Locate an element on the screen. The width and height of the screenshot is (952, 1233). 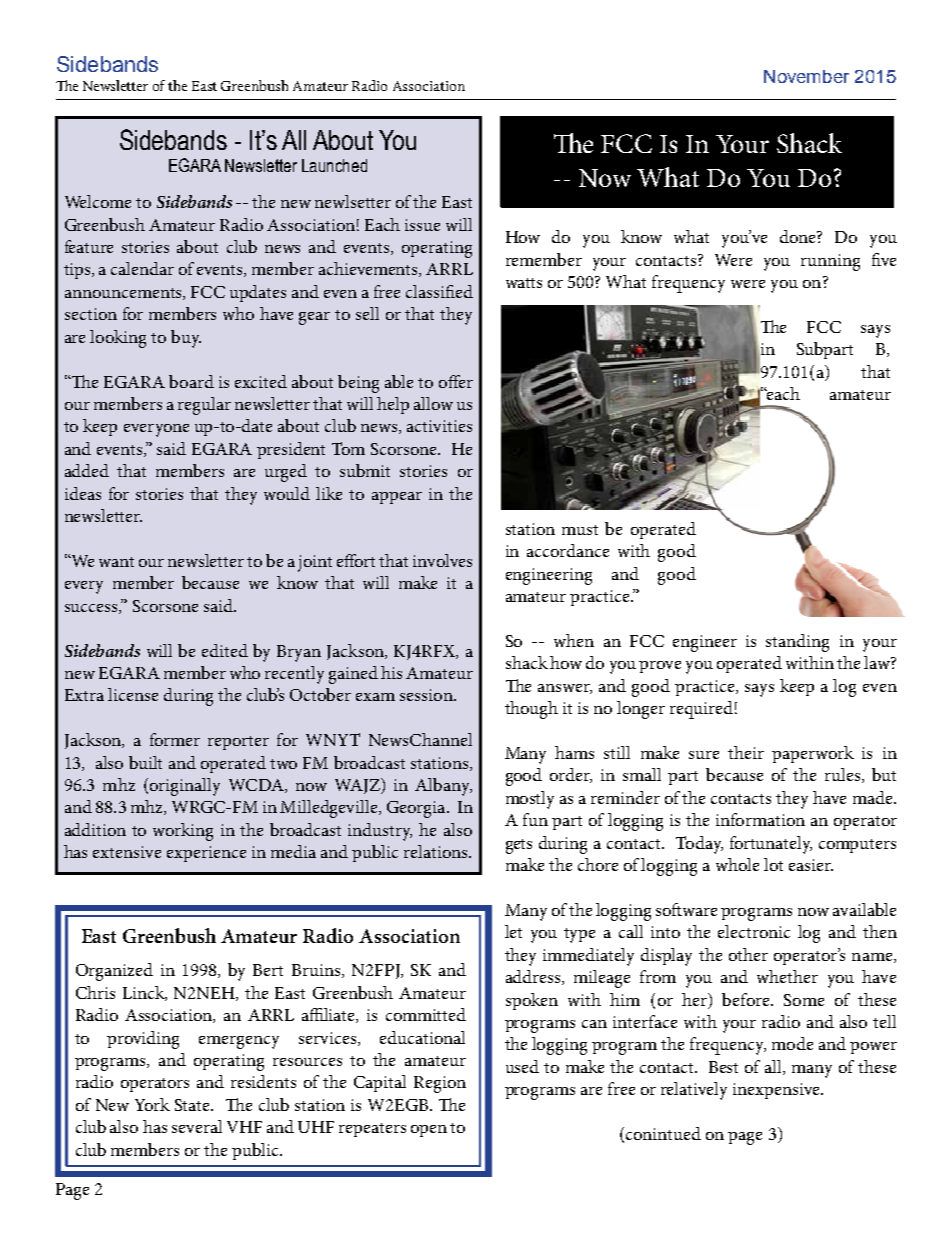
working is located at coordinates (183, 832).
